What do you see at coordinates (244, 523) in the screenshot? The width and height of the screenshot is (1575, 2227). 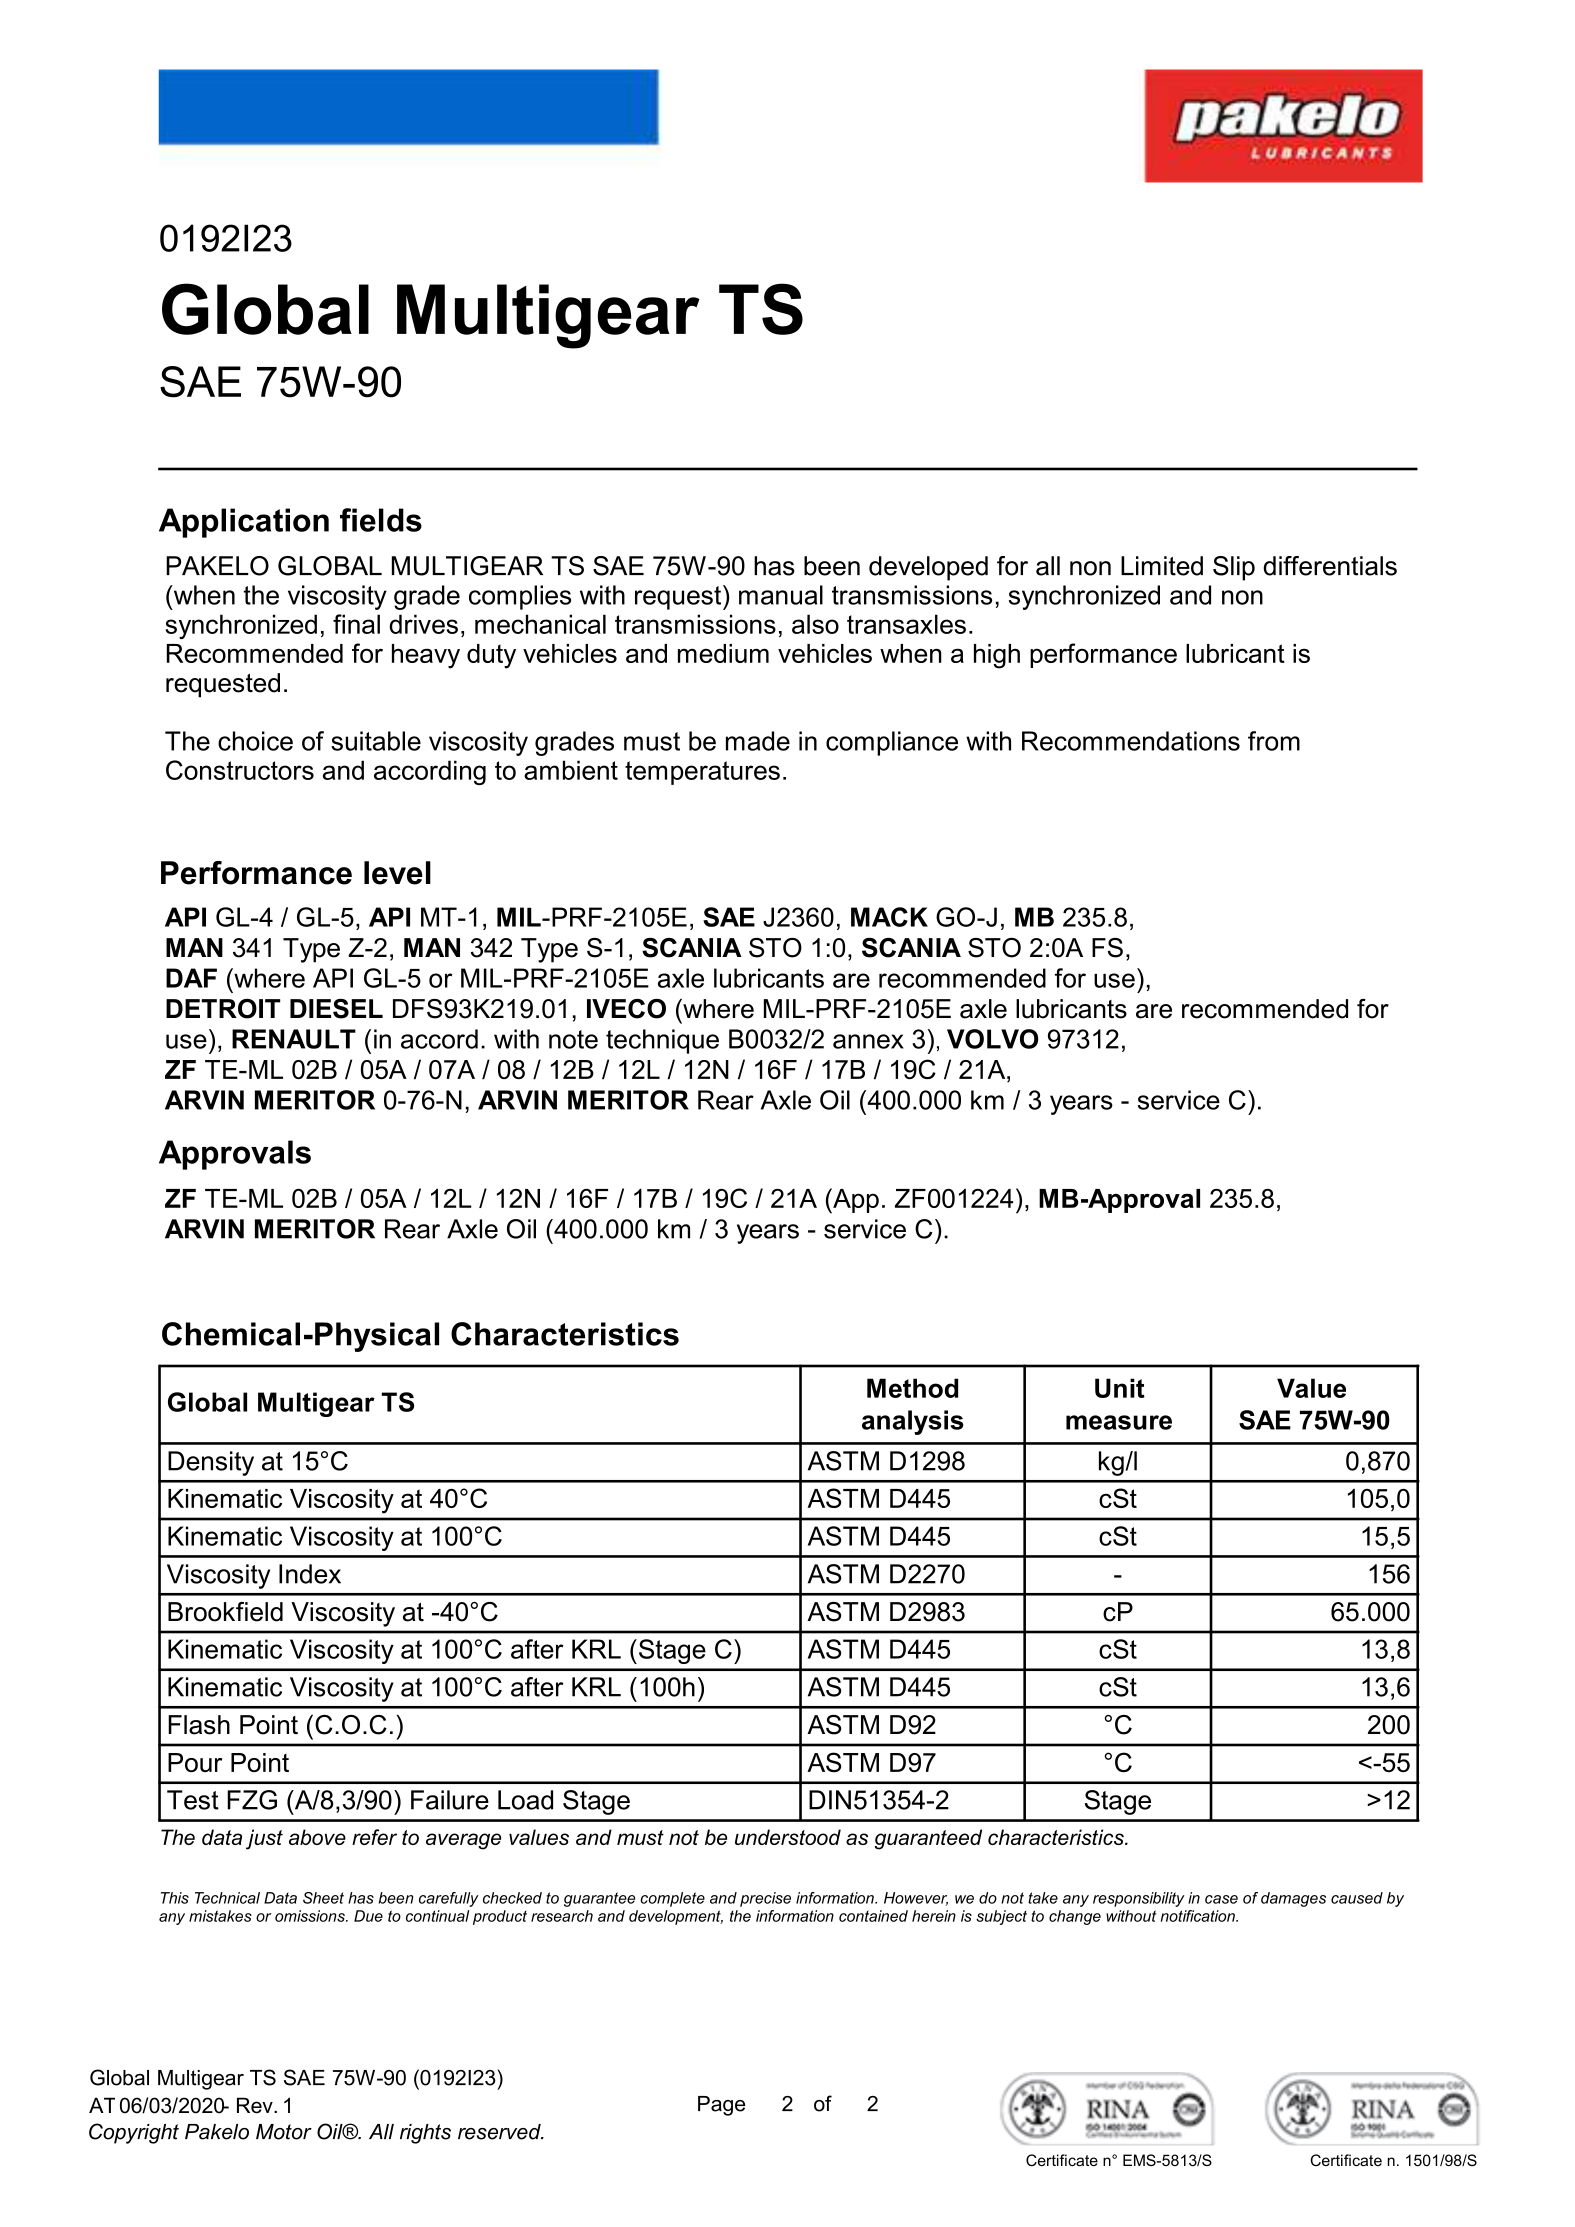 I see `Application` at bounding box center [244, 523].
